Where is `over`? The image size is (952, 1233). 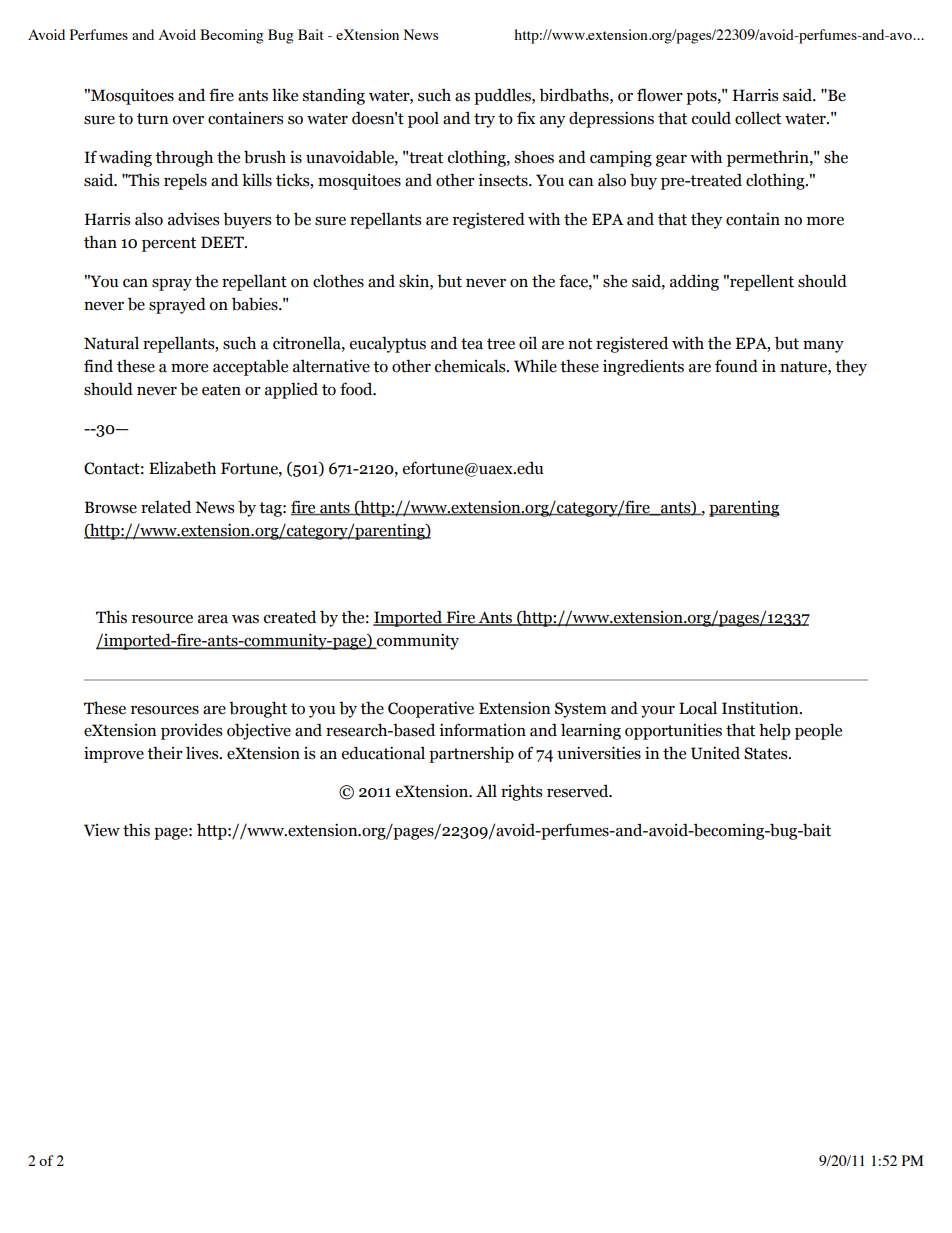
over is located at coordinates (188, 120).
